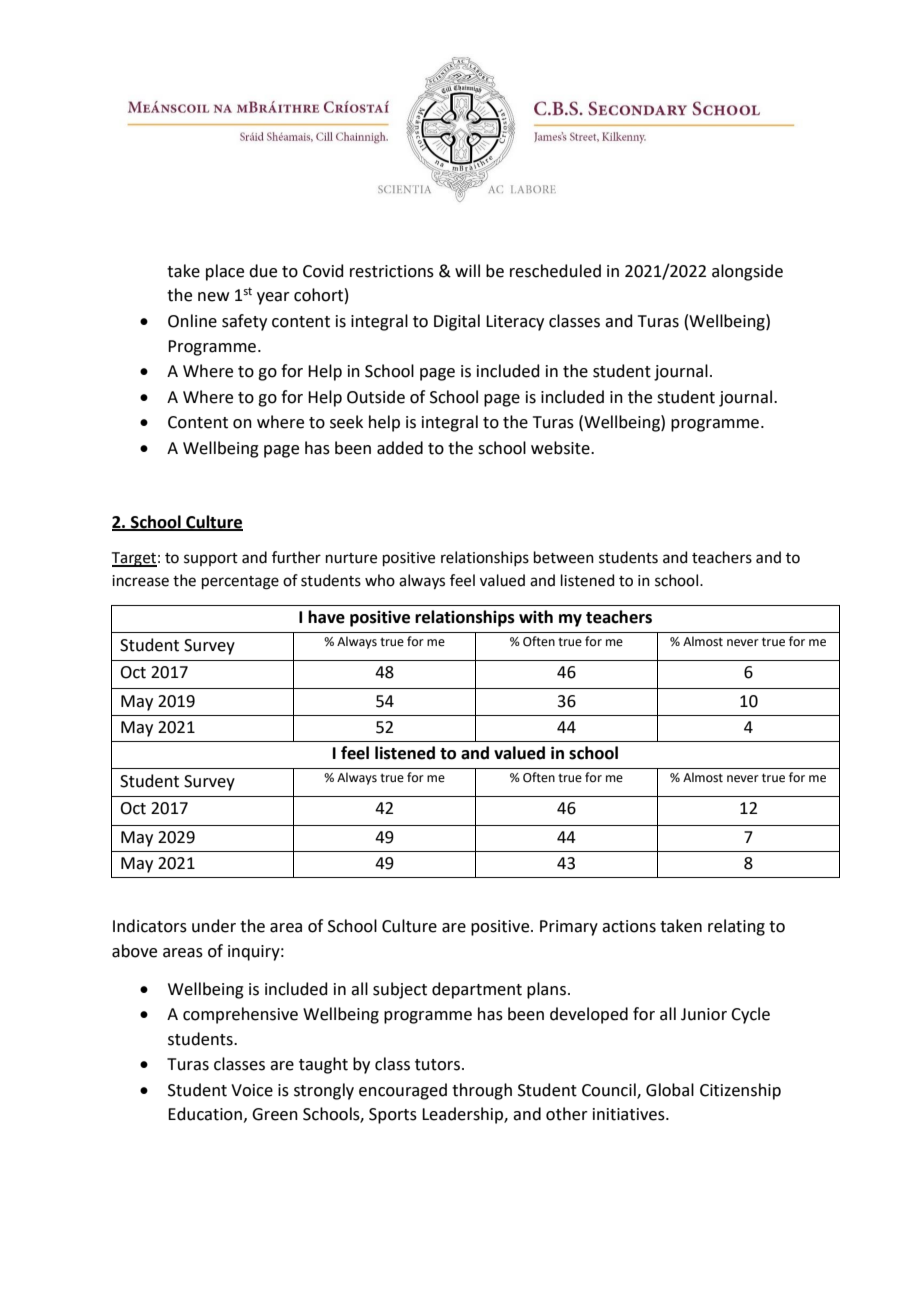 The width and height of the image is (924, 1308). I want to click on alongside, so click(747, 272).
